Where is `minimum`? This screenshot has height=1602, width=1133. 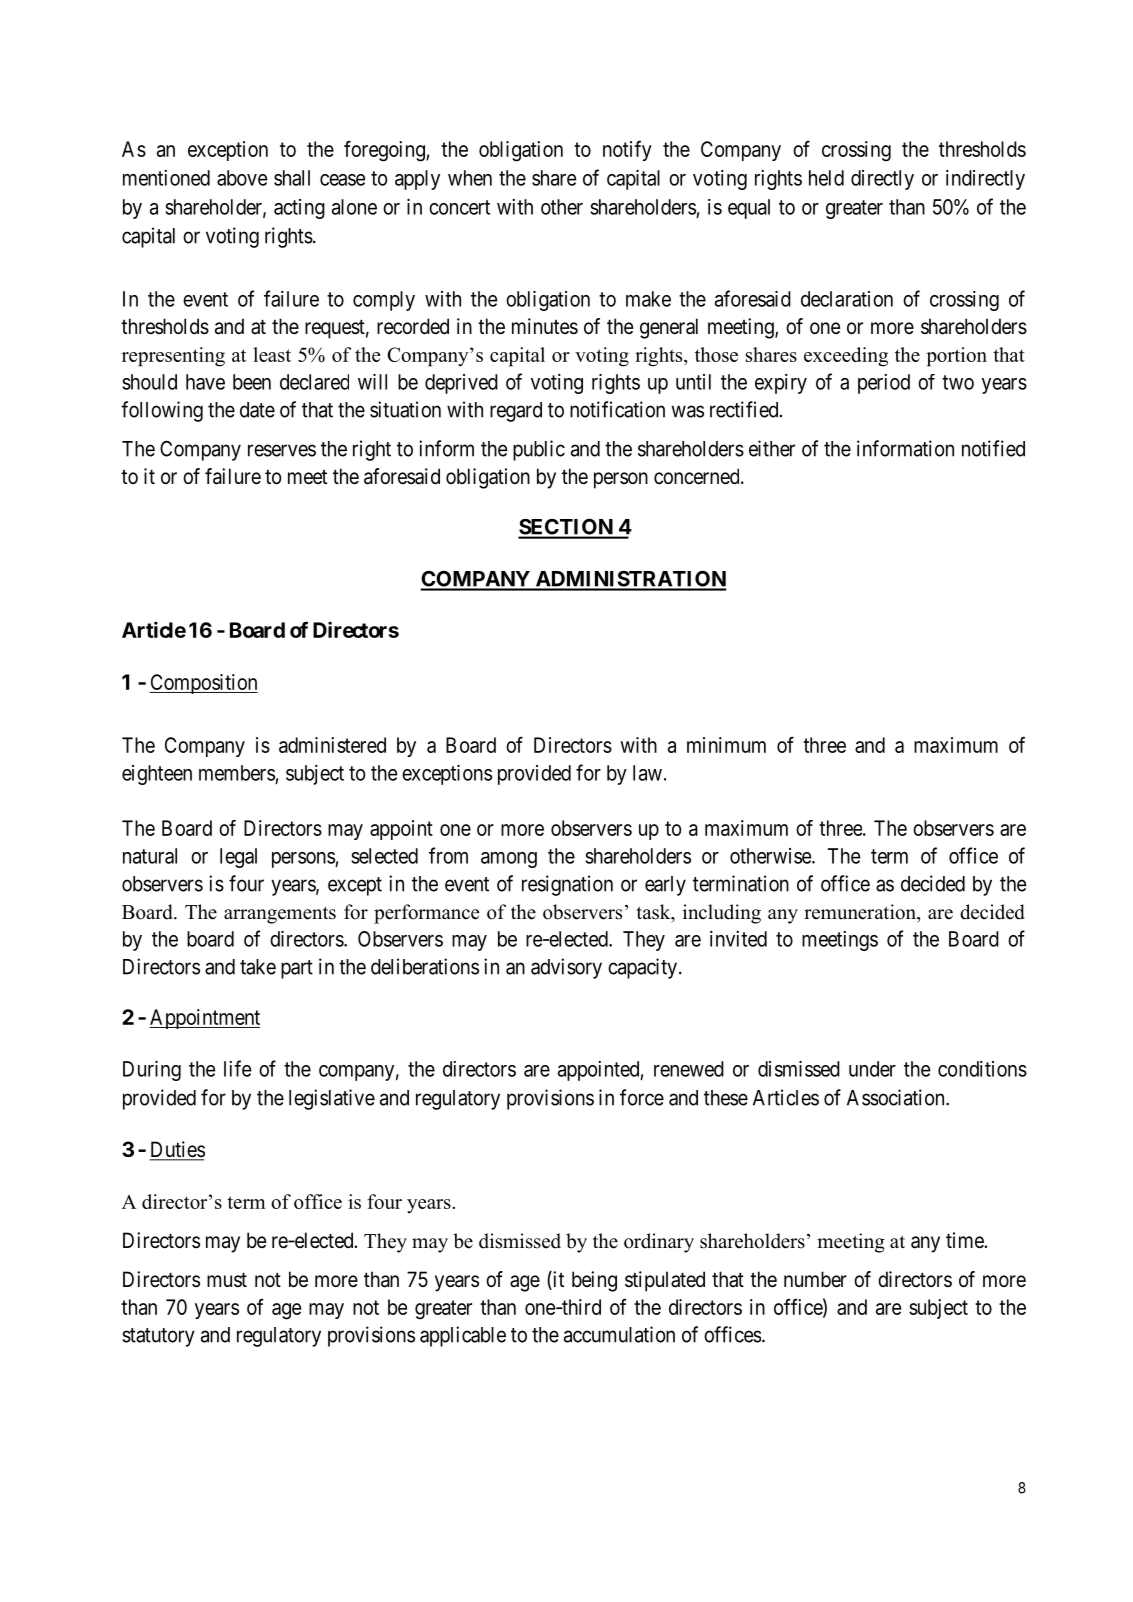 minimum is located at coordinates (726, 745).
